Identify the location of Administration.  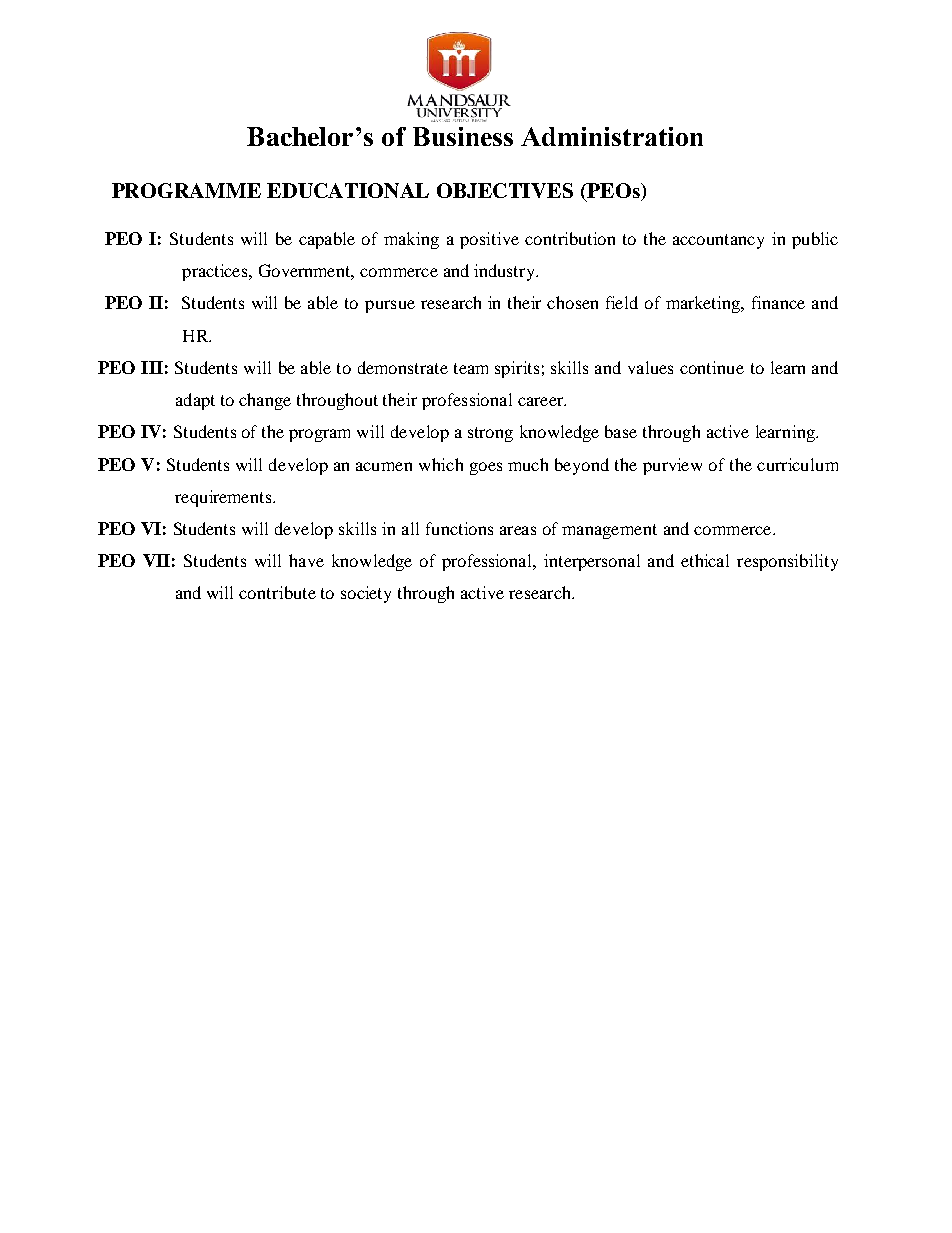
(612, 136).
